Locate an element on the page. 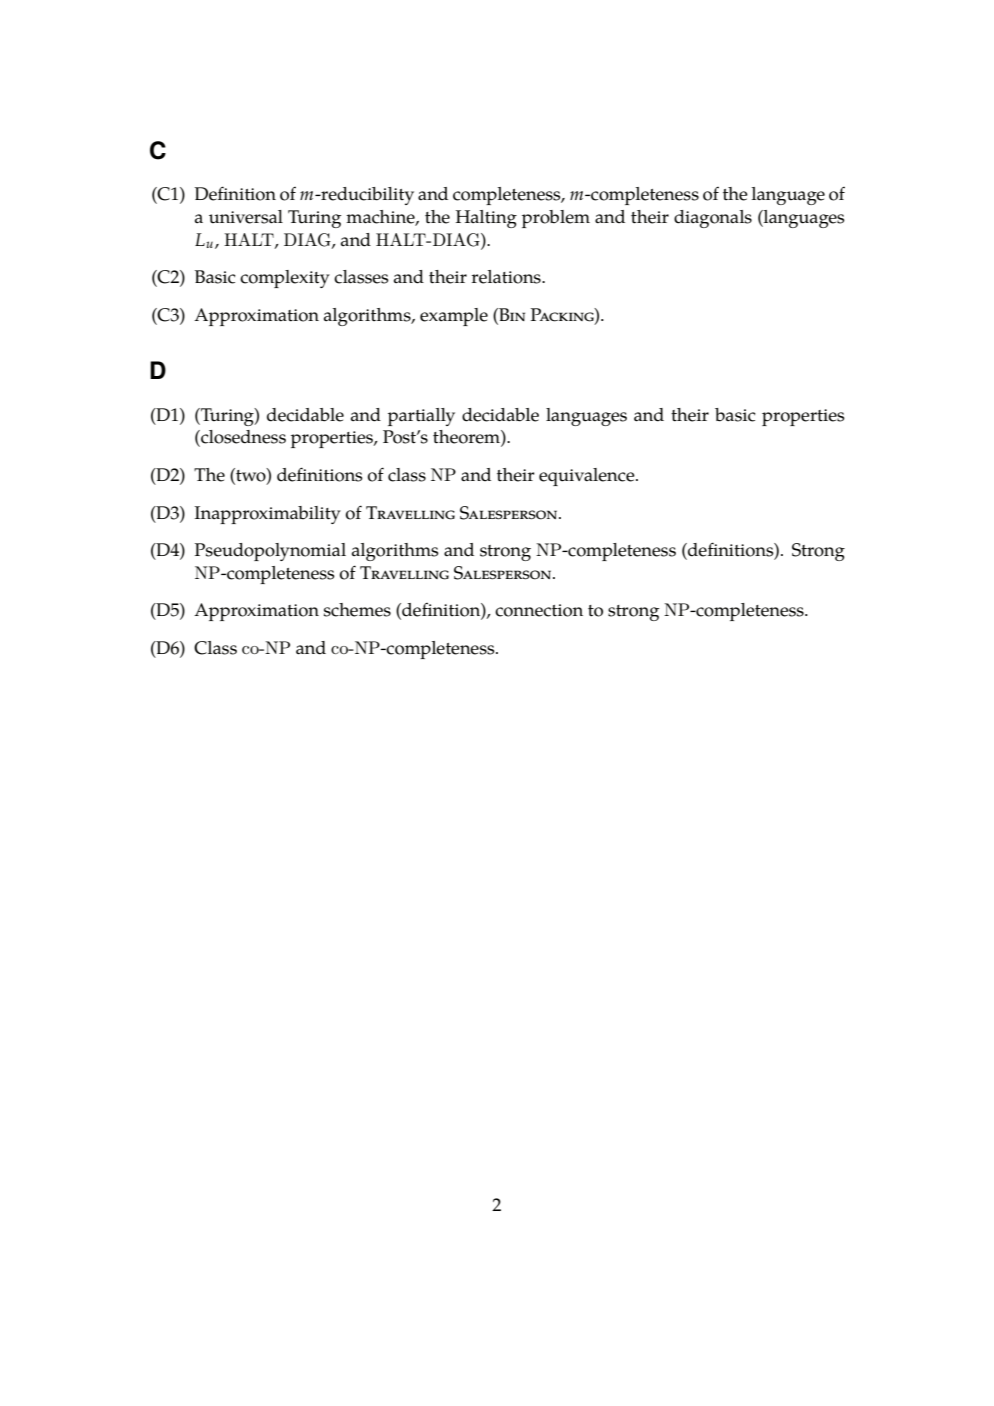  partially is located at coordinates (421, 417).
